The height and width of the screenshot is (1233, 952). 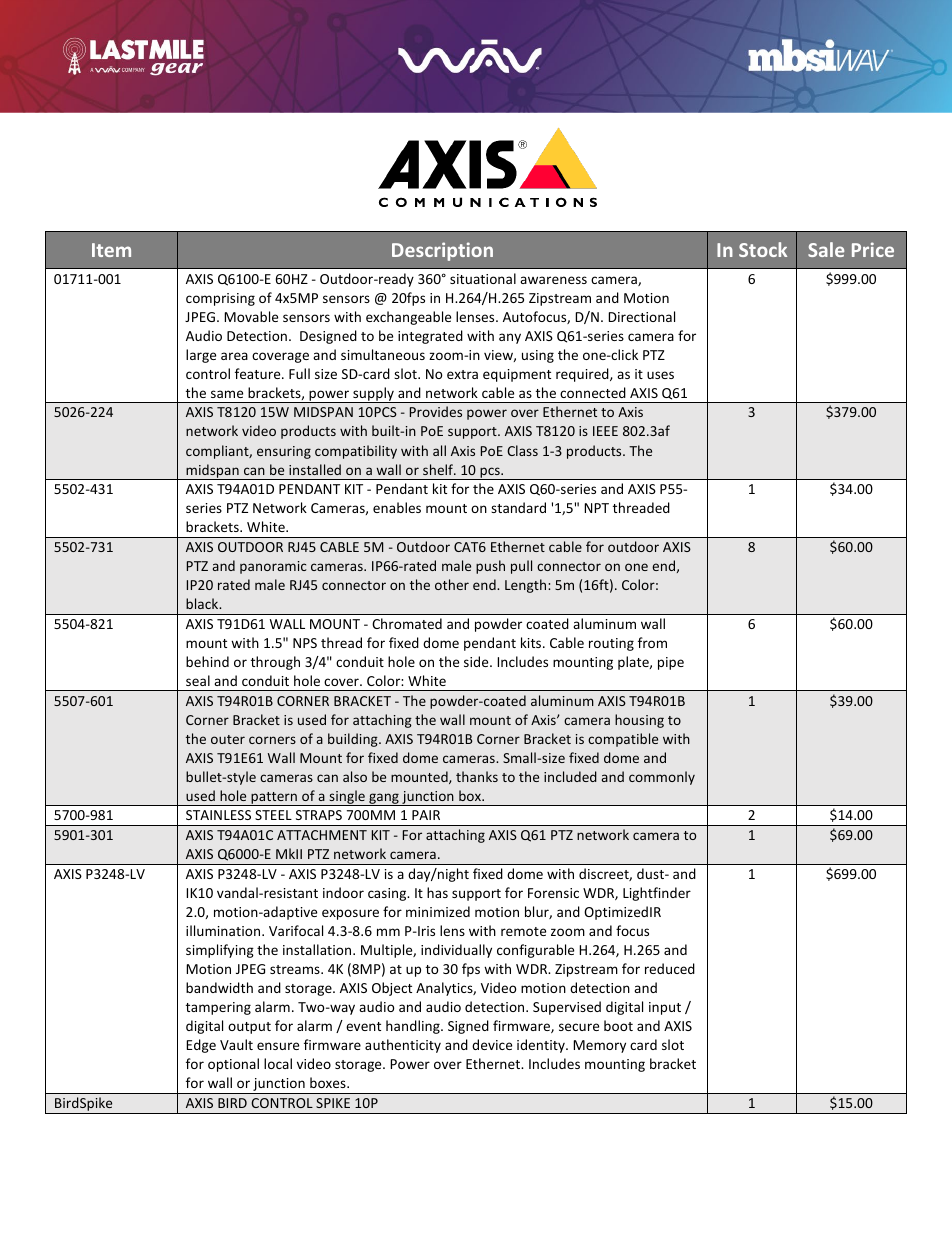 What do you see at coordinates (665, 1008) in the screenshot?
I see `input` at bounding box center [665, 1008].
